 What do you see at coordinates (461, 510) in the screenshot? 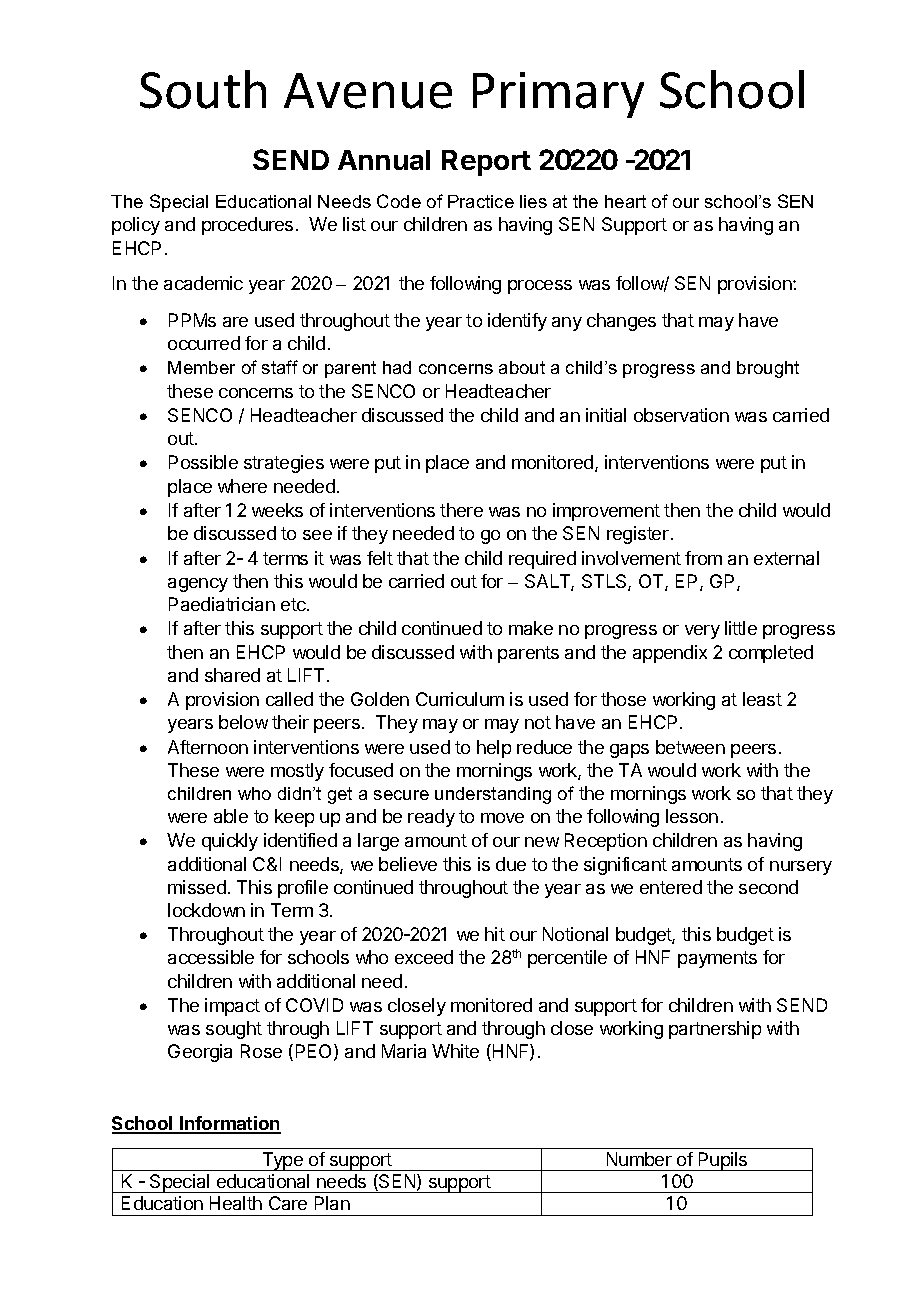
I see `there` at bounding box center [461, 510].
